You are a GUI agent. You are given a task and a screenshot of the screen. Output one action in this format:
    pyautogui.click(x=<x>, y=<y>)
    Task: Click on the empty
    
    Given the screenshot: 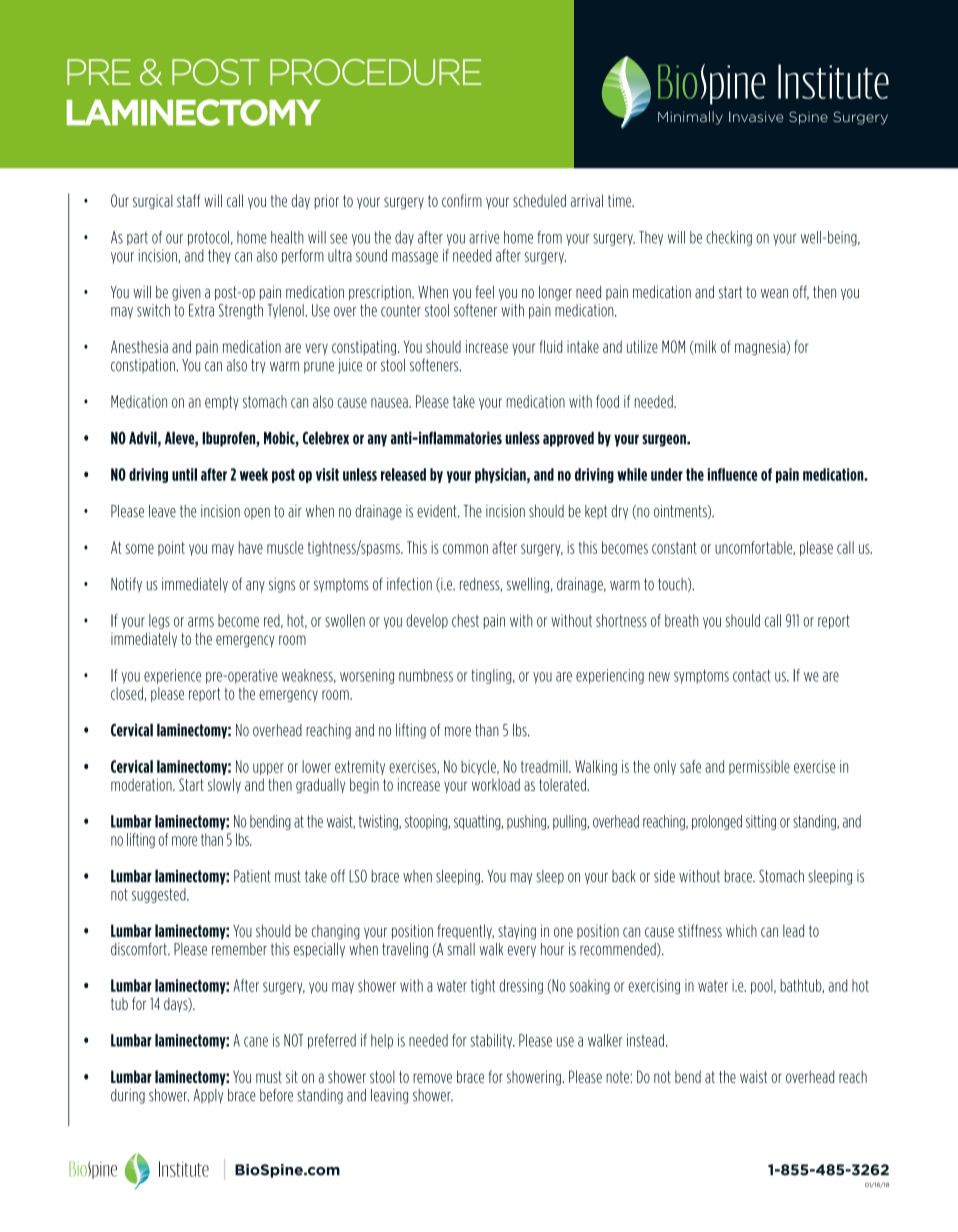 What is the action you would take?
    pyautogui.click(x=222, y=403)
